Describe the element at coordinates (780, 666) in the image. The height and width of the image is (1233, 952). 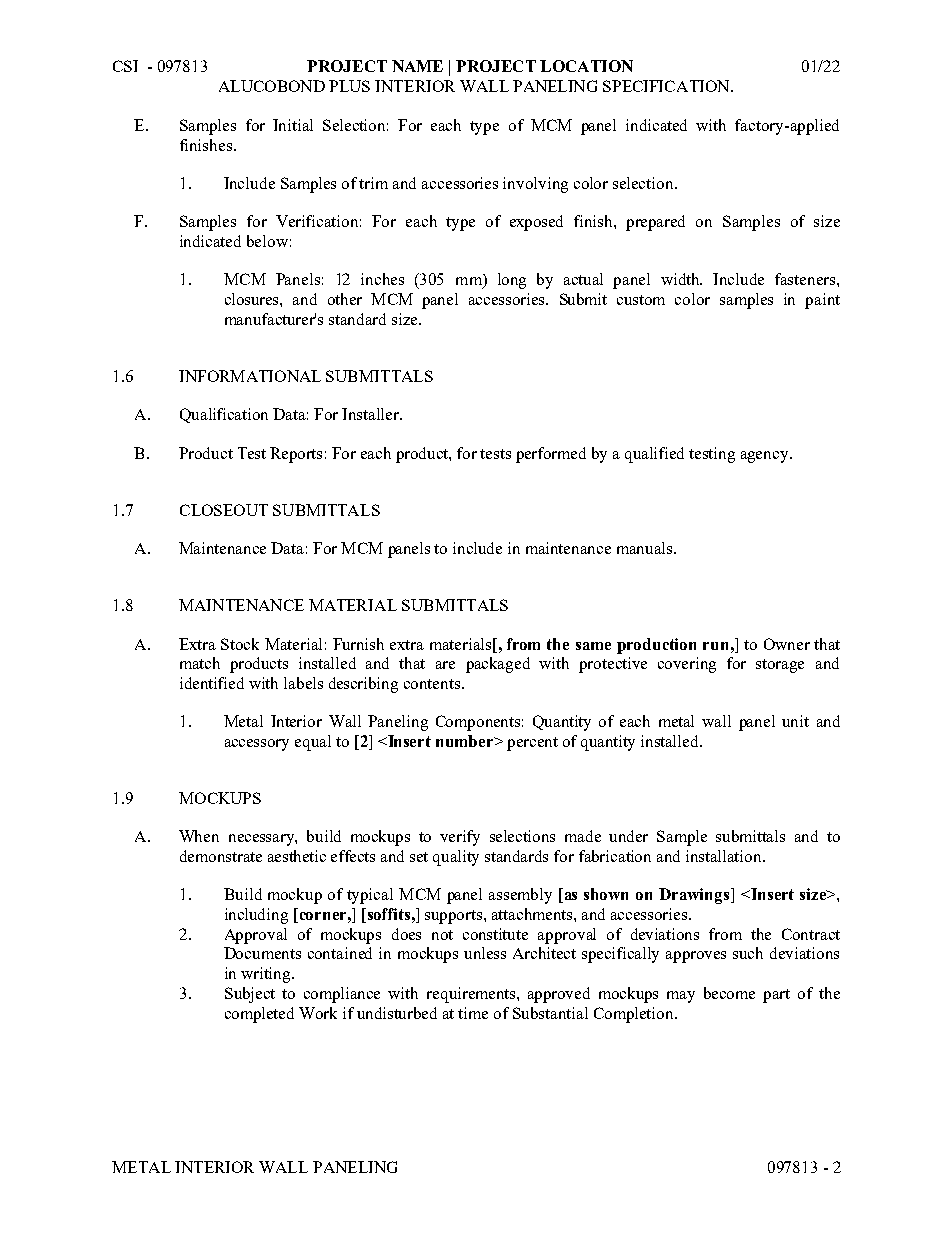
I see `storage` at that location.
